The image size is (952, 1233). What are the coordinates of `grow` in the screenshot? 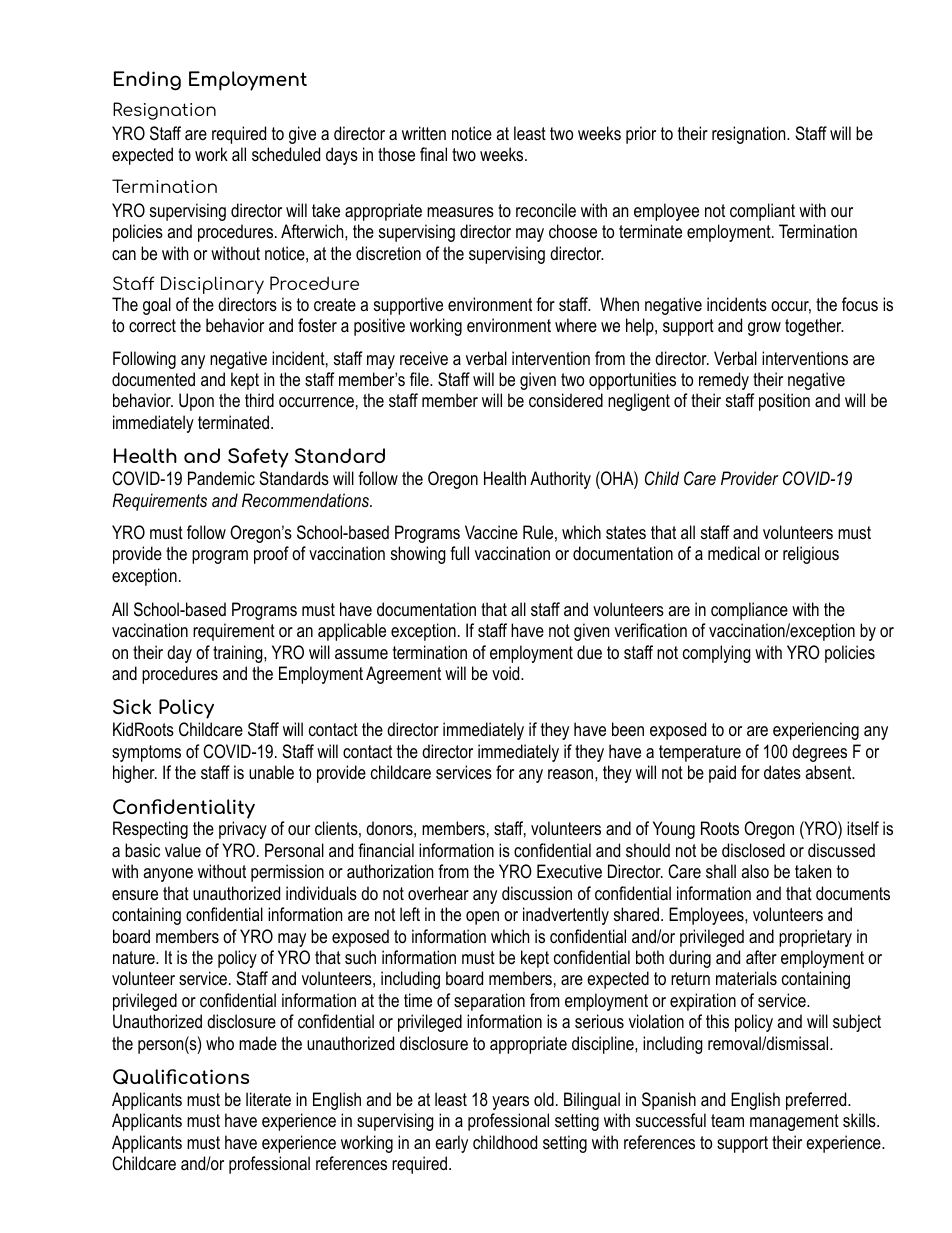 It's located at (764, 329).
